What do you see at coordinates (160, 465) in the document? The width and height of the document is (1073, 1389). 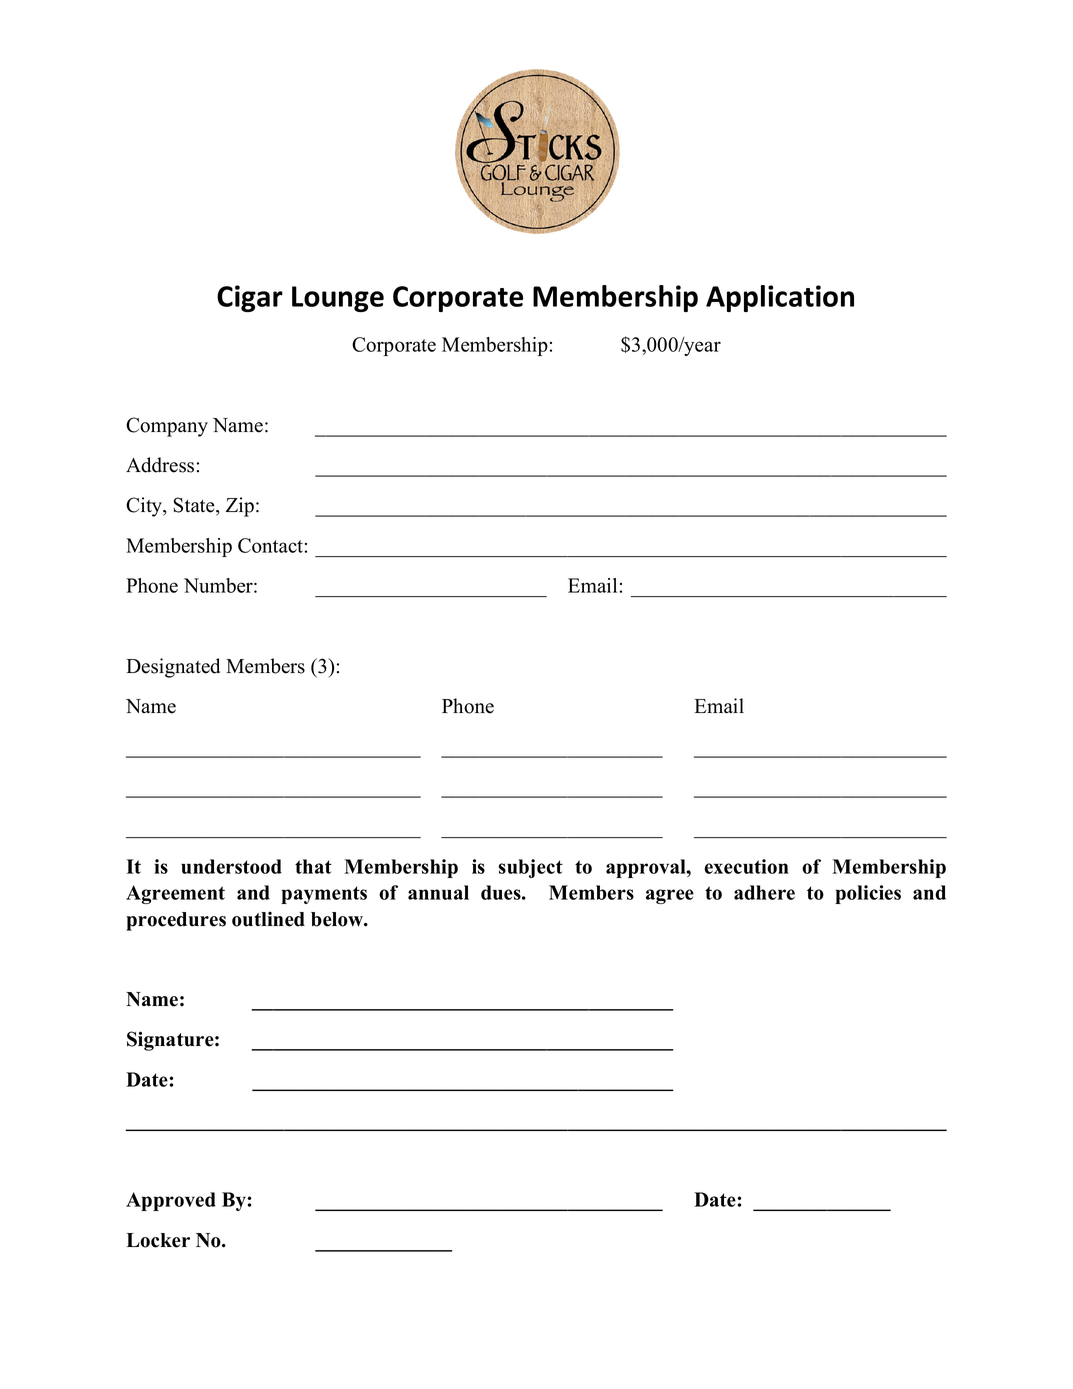 I see `Address` at bounding box center [160, 465].
